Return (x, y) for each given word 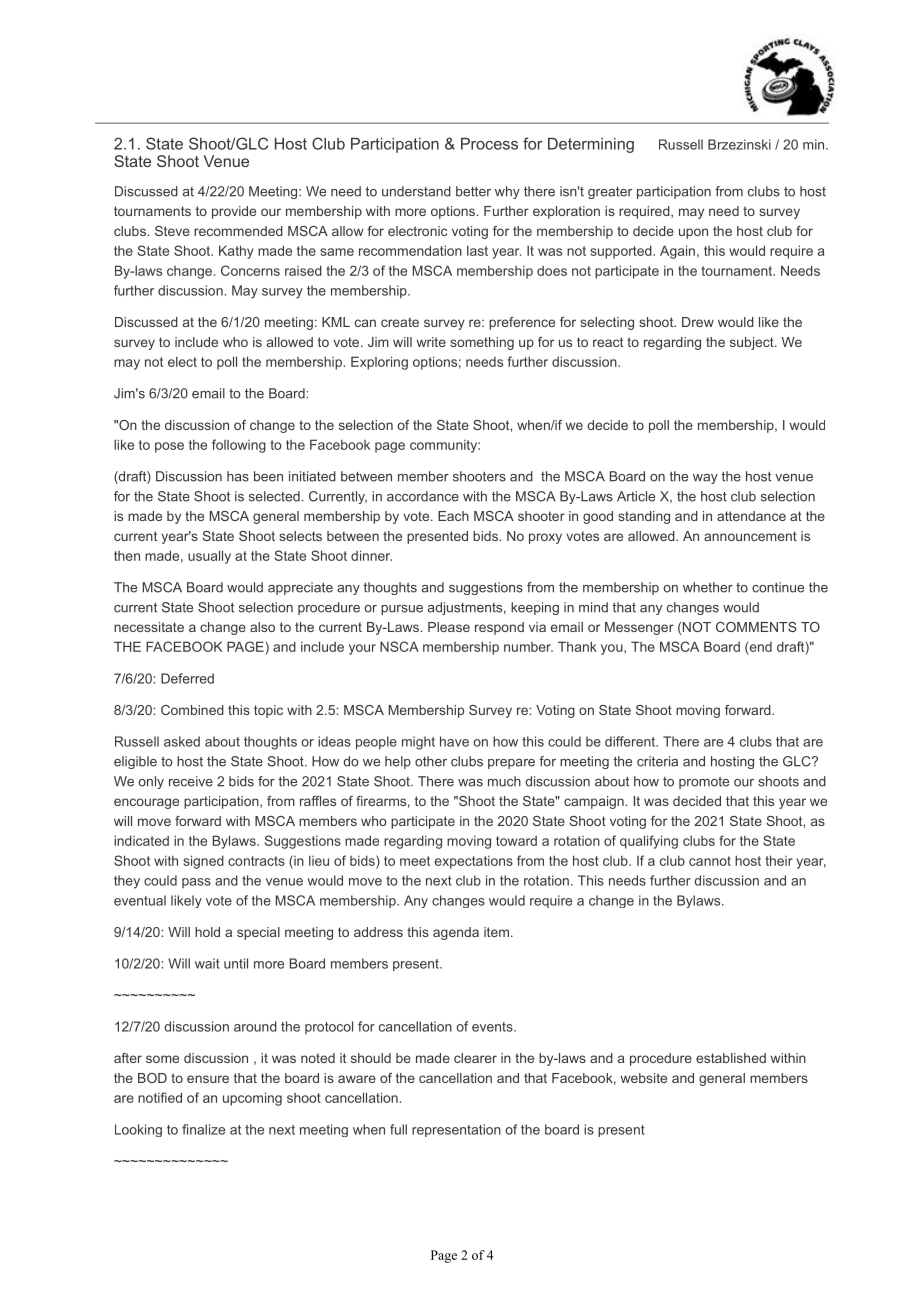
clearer (475, 1058)
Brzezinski (739, 144)
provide (234, 212)
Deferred (187, 678)
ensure (208, 1079)
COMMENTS (756, 627)
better (473, 191)
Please (449, 627)
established (731, 1058)
